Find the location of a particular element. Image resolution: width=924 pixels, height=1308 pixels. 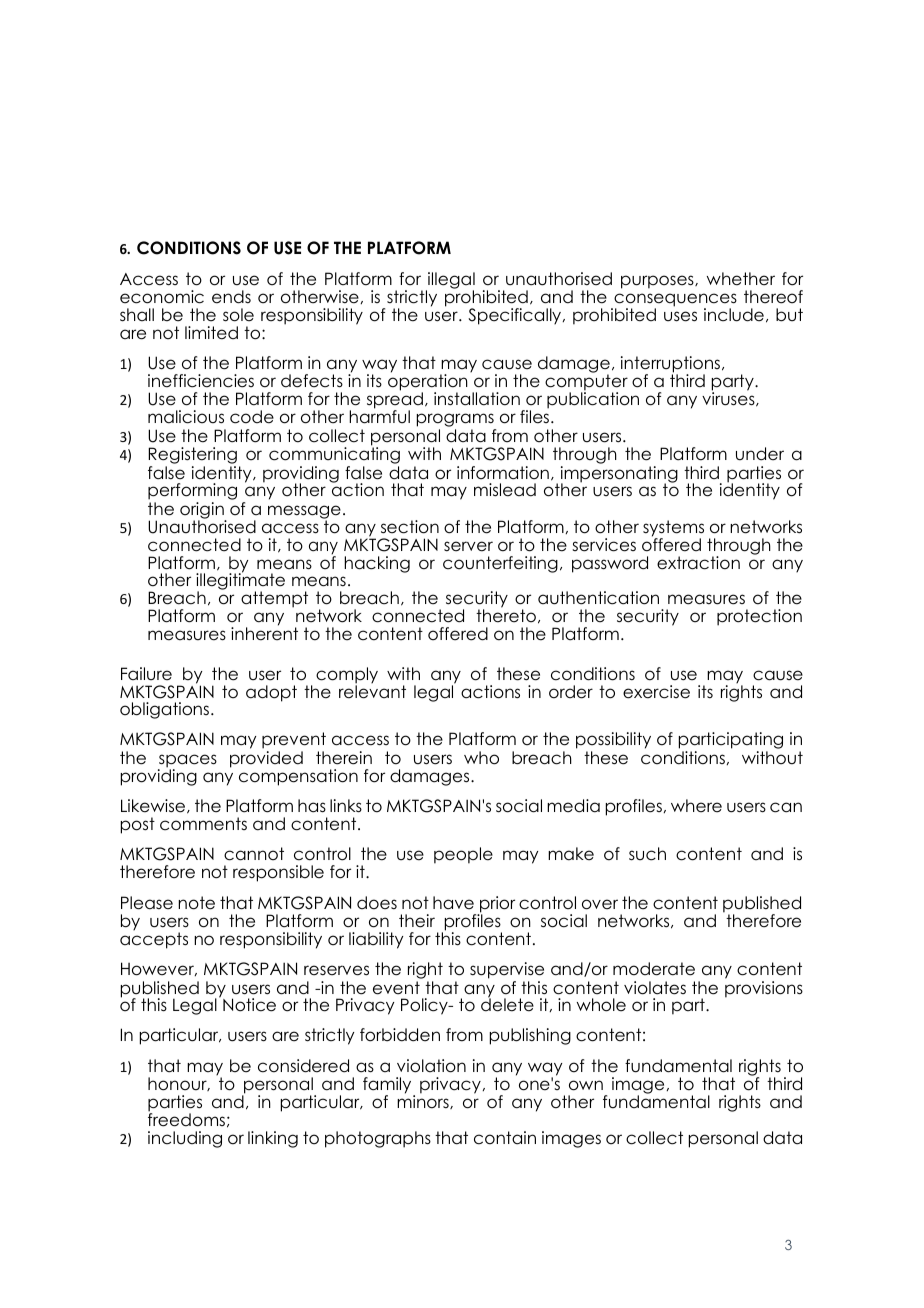

Specifically is located at coordinates (516, 316).
